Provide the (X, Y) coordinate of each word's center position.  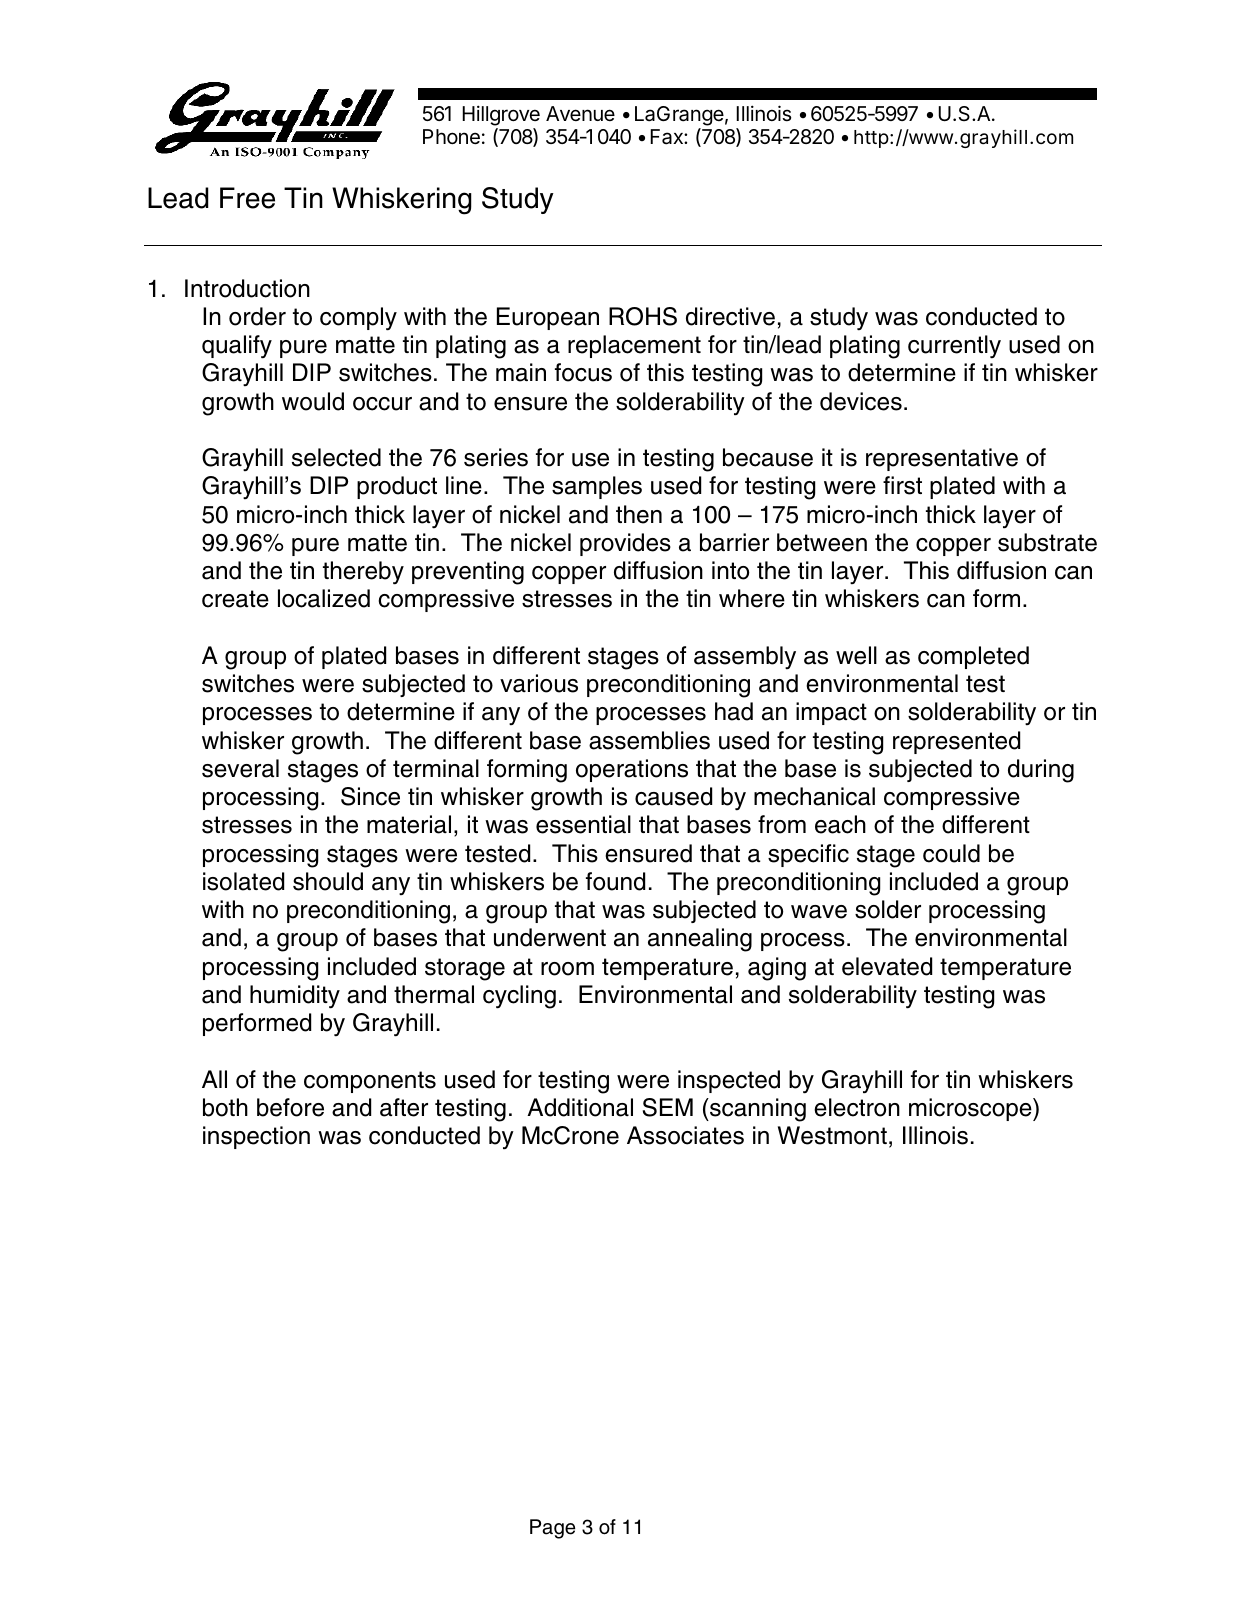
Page (552, 1529)
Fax (667, 137)
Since (370, 796)
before (290, 1107)
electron (857, 1107)
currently (954, 347)
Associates (685, 1135)
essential (583, 824)
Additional (580, 1107)
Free (247, 198)
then (639, 514)
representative (942, 459)
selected (336, 457)
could (951, 853)
